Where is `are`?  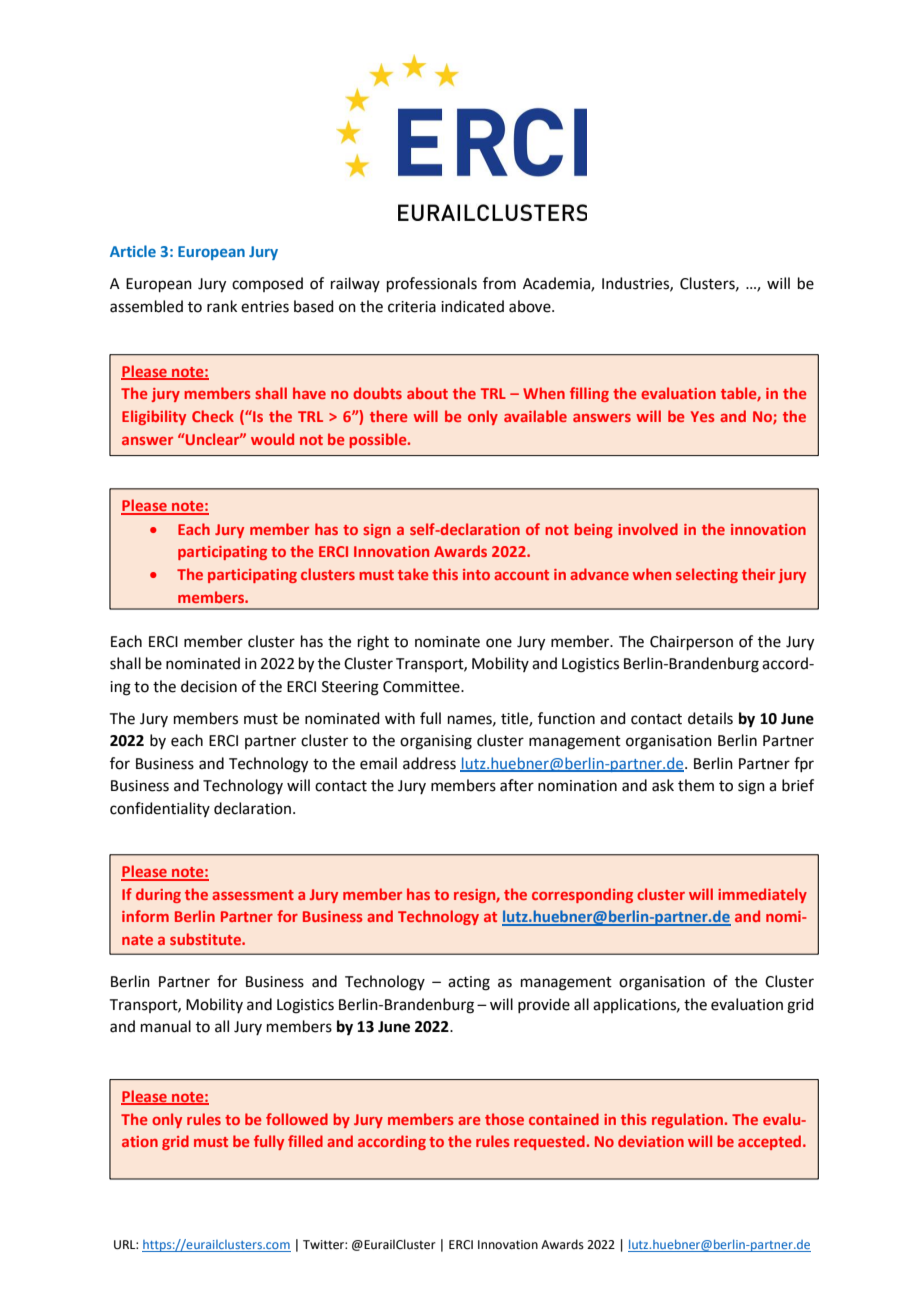
are is located at coordinates (469, 1121).
